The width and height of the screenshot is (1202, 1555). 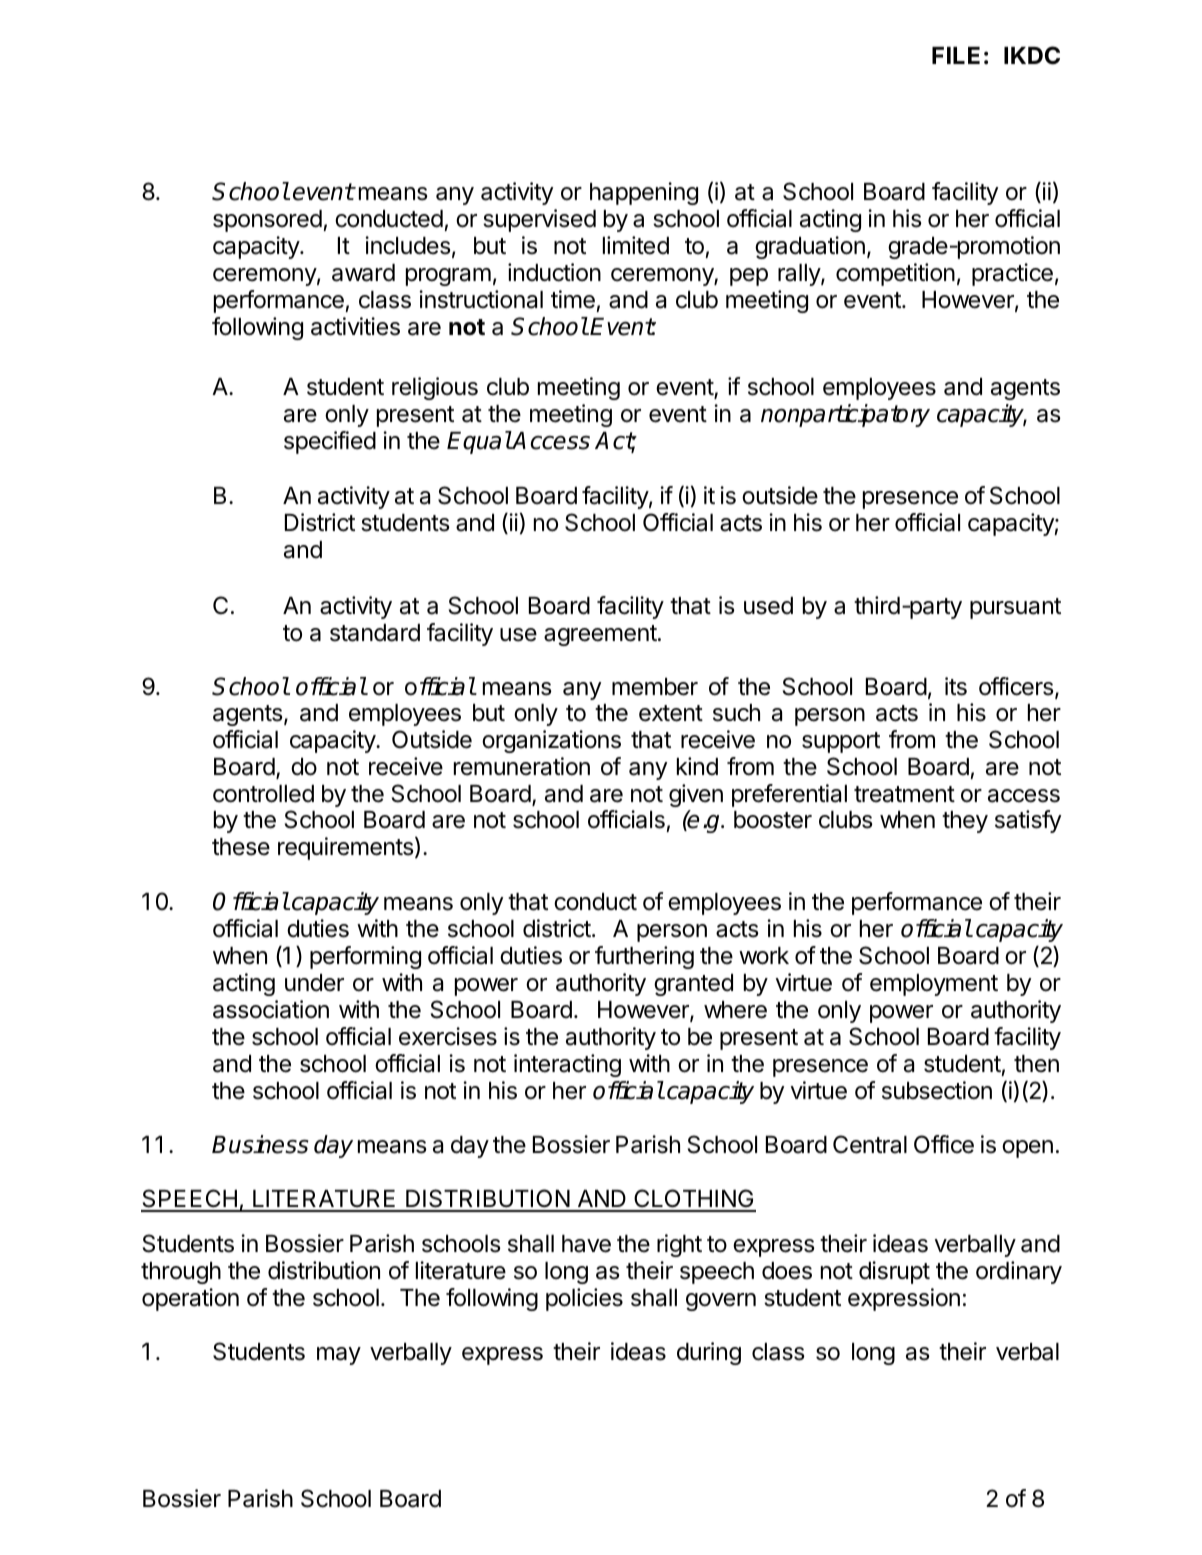 What do you see at coordinates (339, 1356) in the screenshot?
I see `may` at bounding box center [339, 1356].
